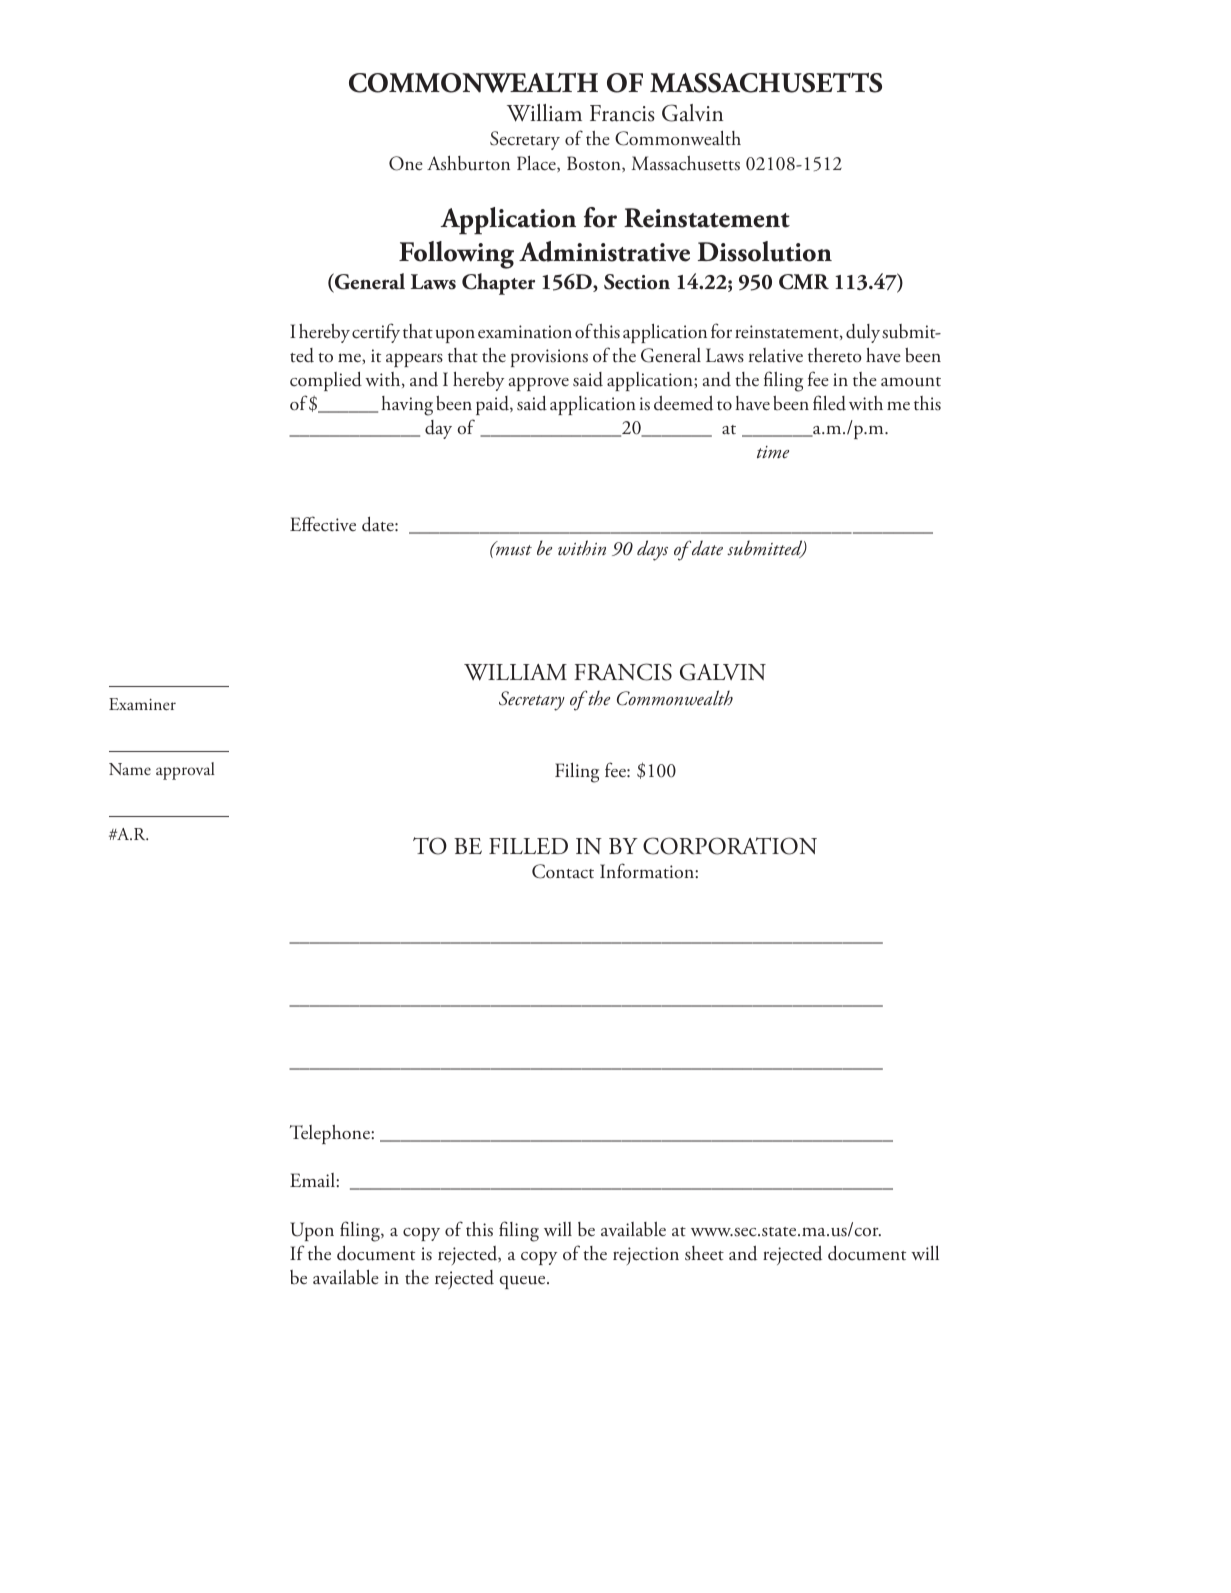 The width and height of the document is (1231, 1593). Describe the element at coordinates (523, 1282) in the document. I see `queue` at that location.
